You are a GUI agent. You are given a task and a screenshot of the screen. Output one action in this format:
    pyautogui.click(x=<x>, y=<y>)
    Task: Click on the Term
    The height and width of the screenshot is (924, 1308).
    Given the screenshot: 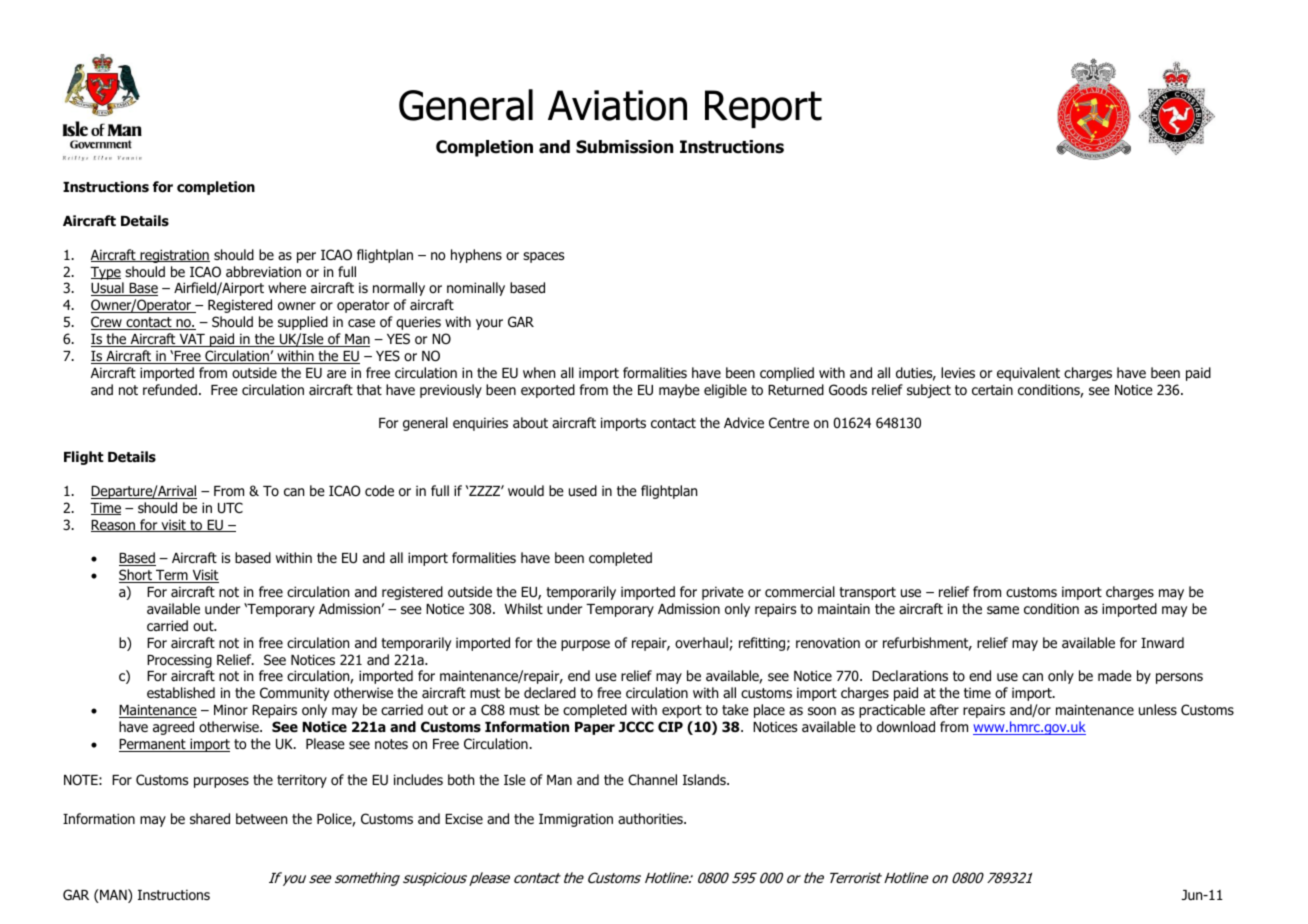 What is the action you would take?
    pyautogui.click(x=172, y=576)
